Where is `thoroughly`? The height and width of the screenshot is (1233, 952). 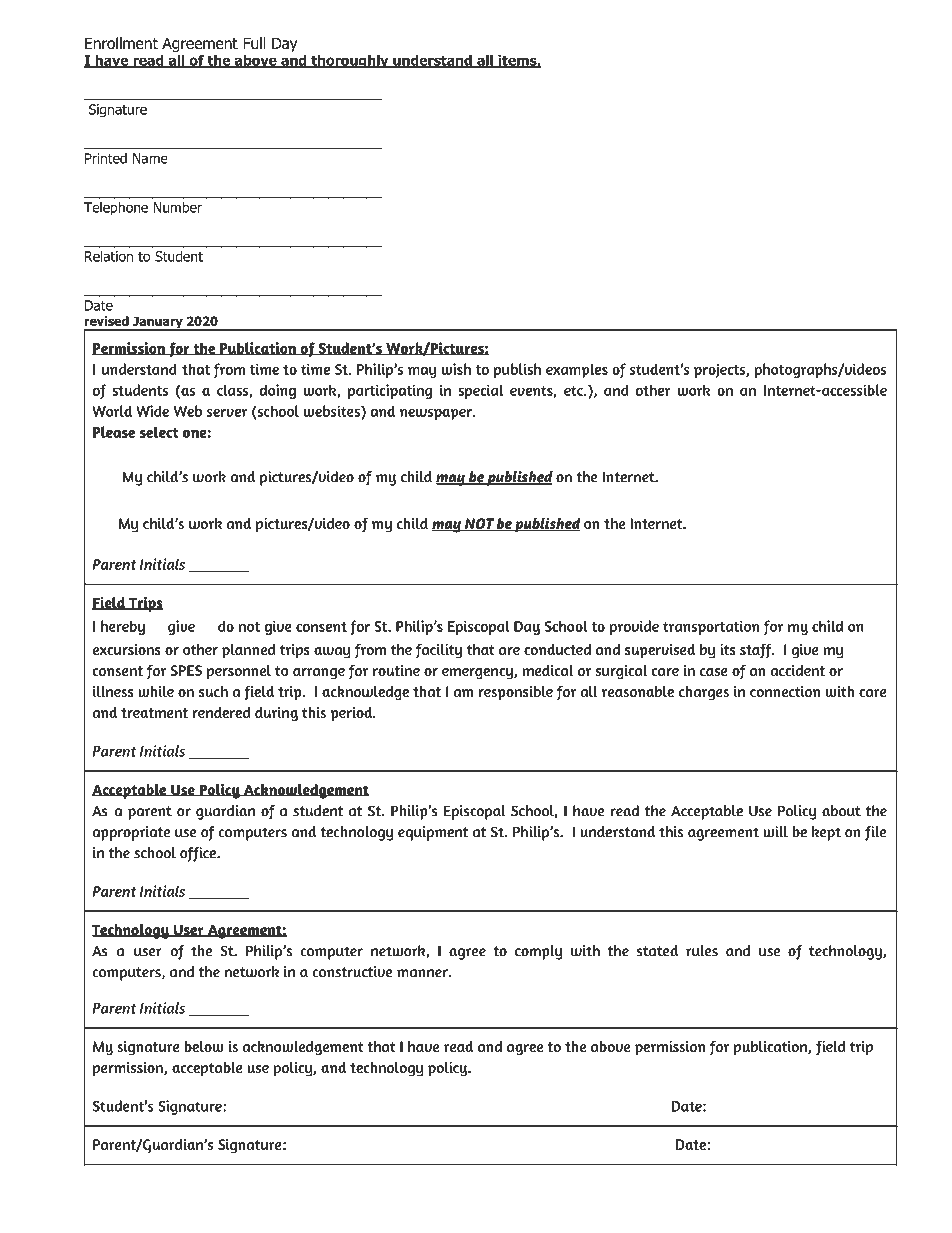 thoroughly is located at coordinates (350, 61).
